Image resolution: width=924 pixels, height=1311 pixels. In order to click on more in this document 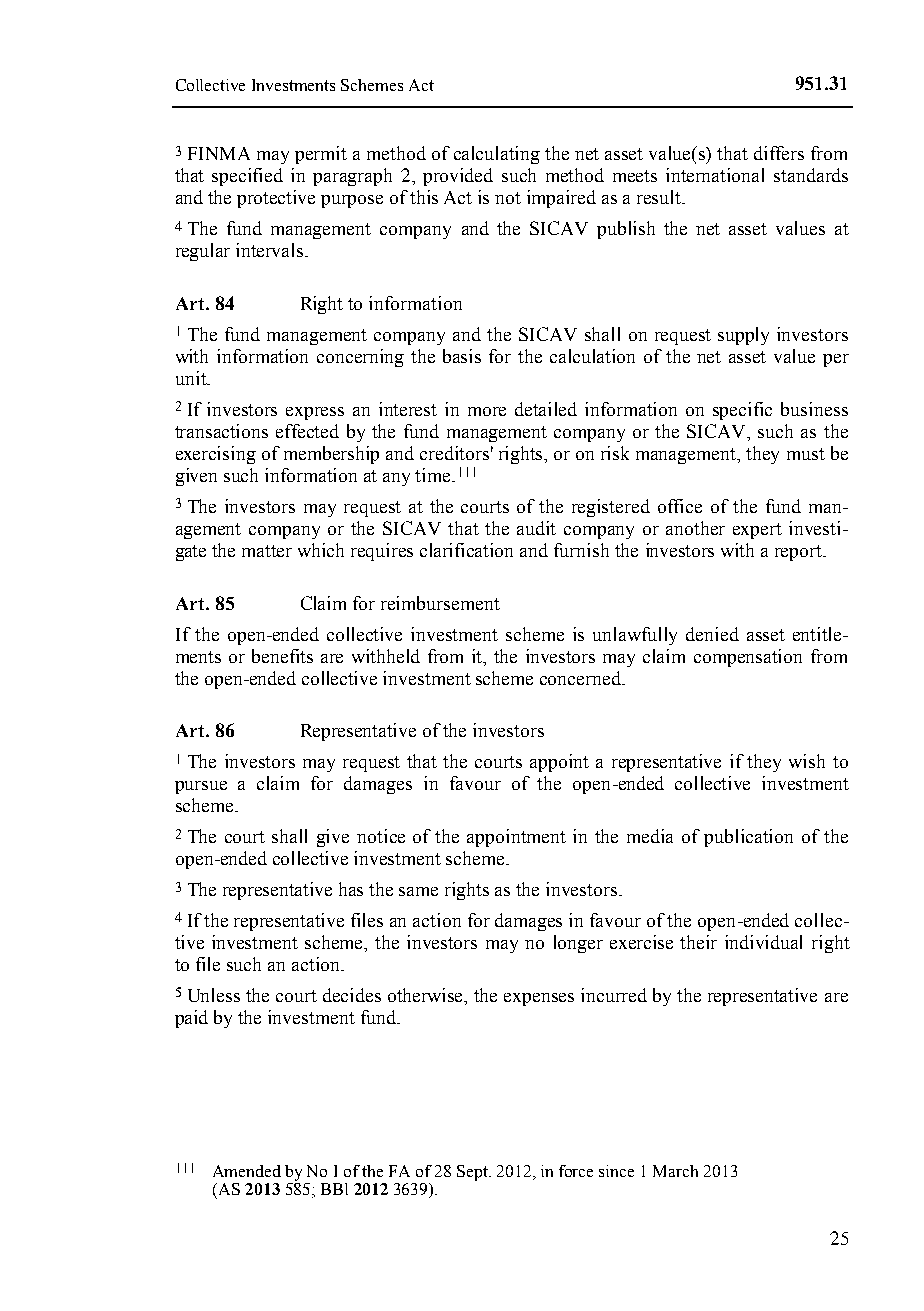, I will do `click(487, 411)`.
